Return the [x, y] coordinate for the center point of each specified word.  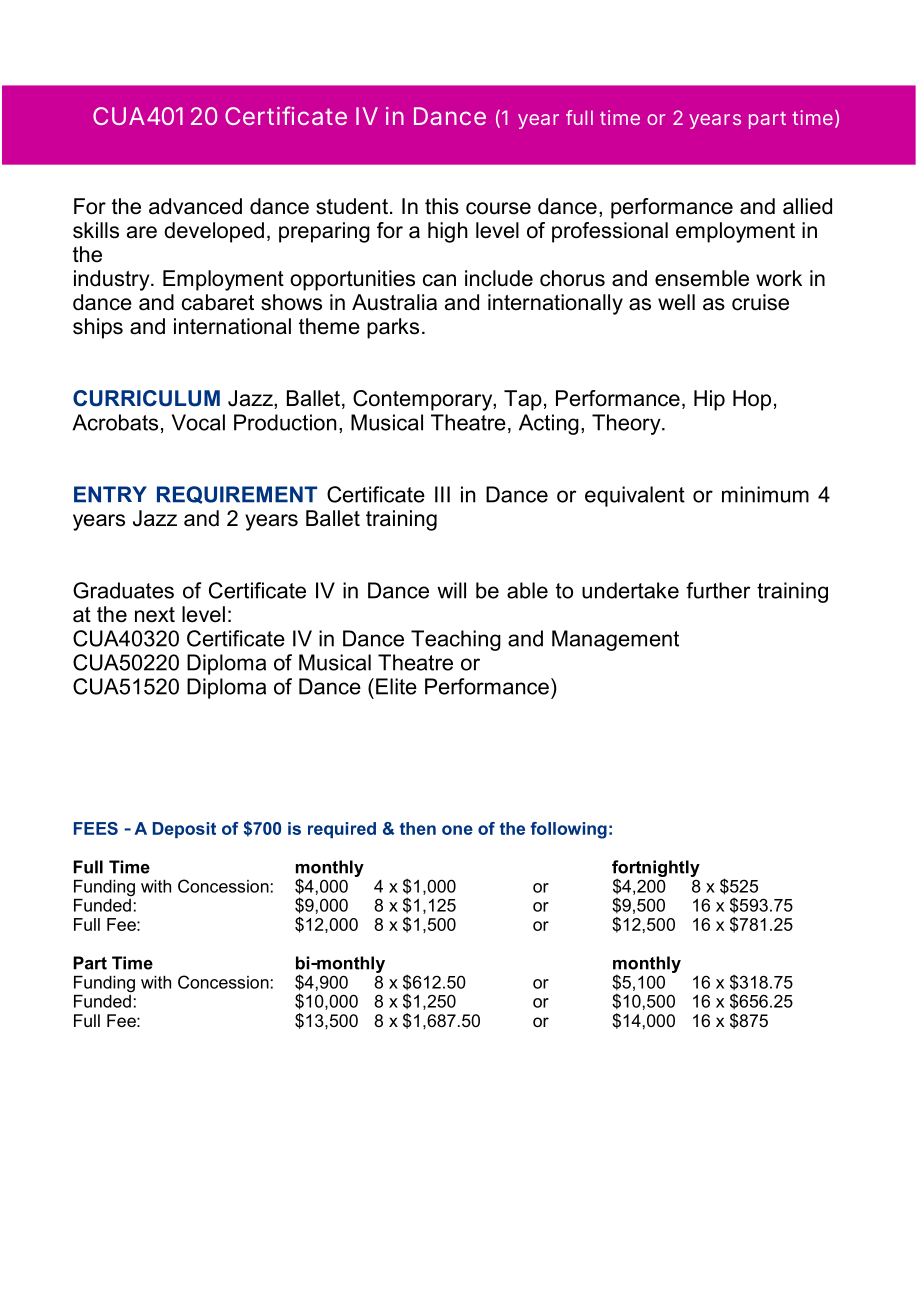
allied [807, 206]
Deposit [184, 830]
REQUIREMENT [237, 495]
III [442, 494]
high [448, 232]
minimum [765, 494]
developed [214, 232]
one [457, 830]
